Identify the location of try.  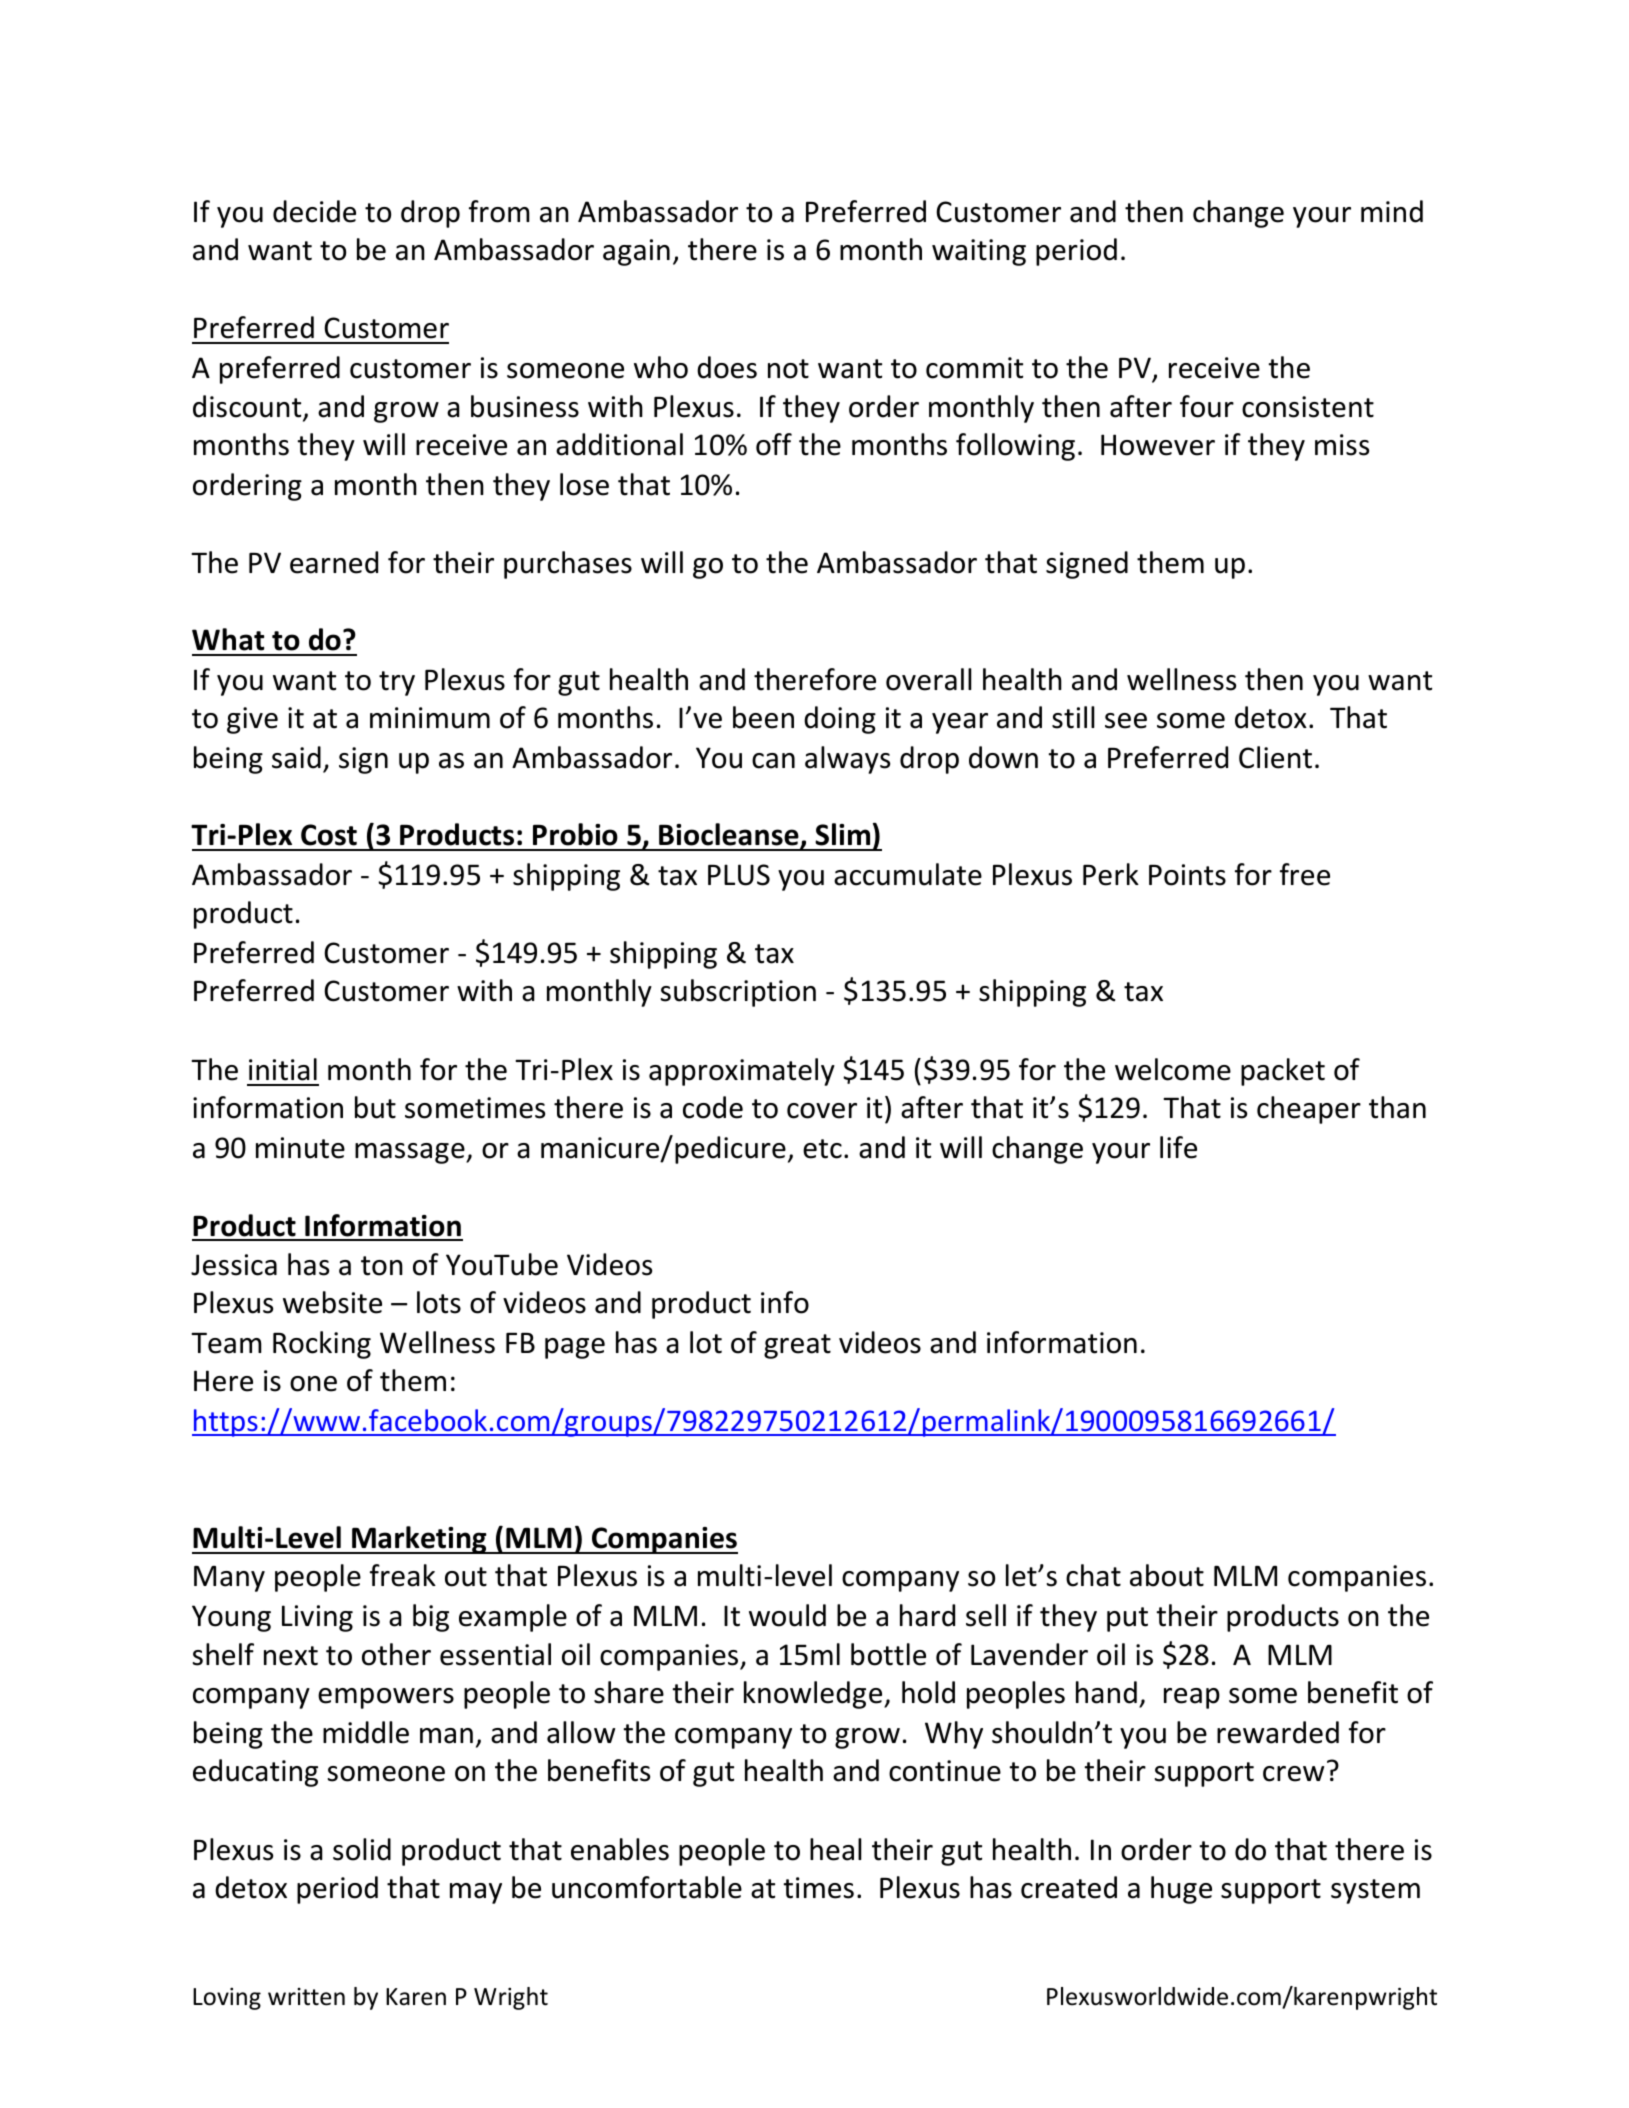
(397, 683).
